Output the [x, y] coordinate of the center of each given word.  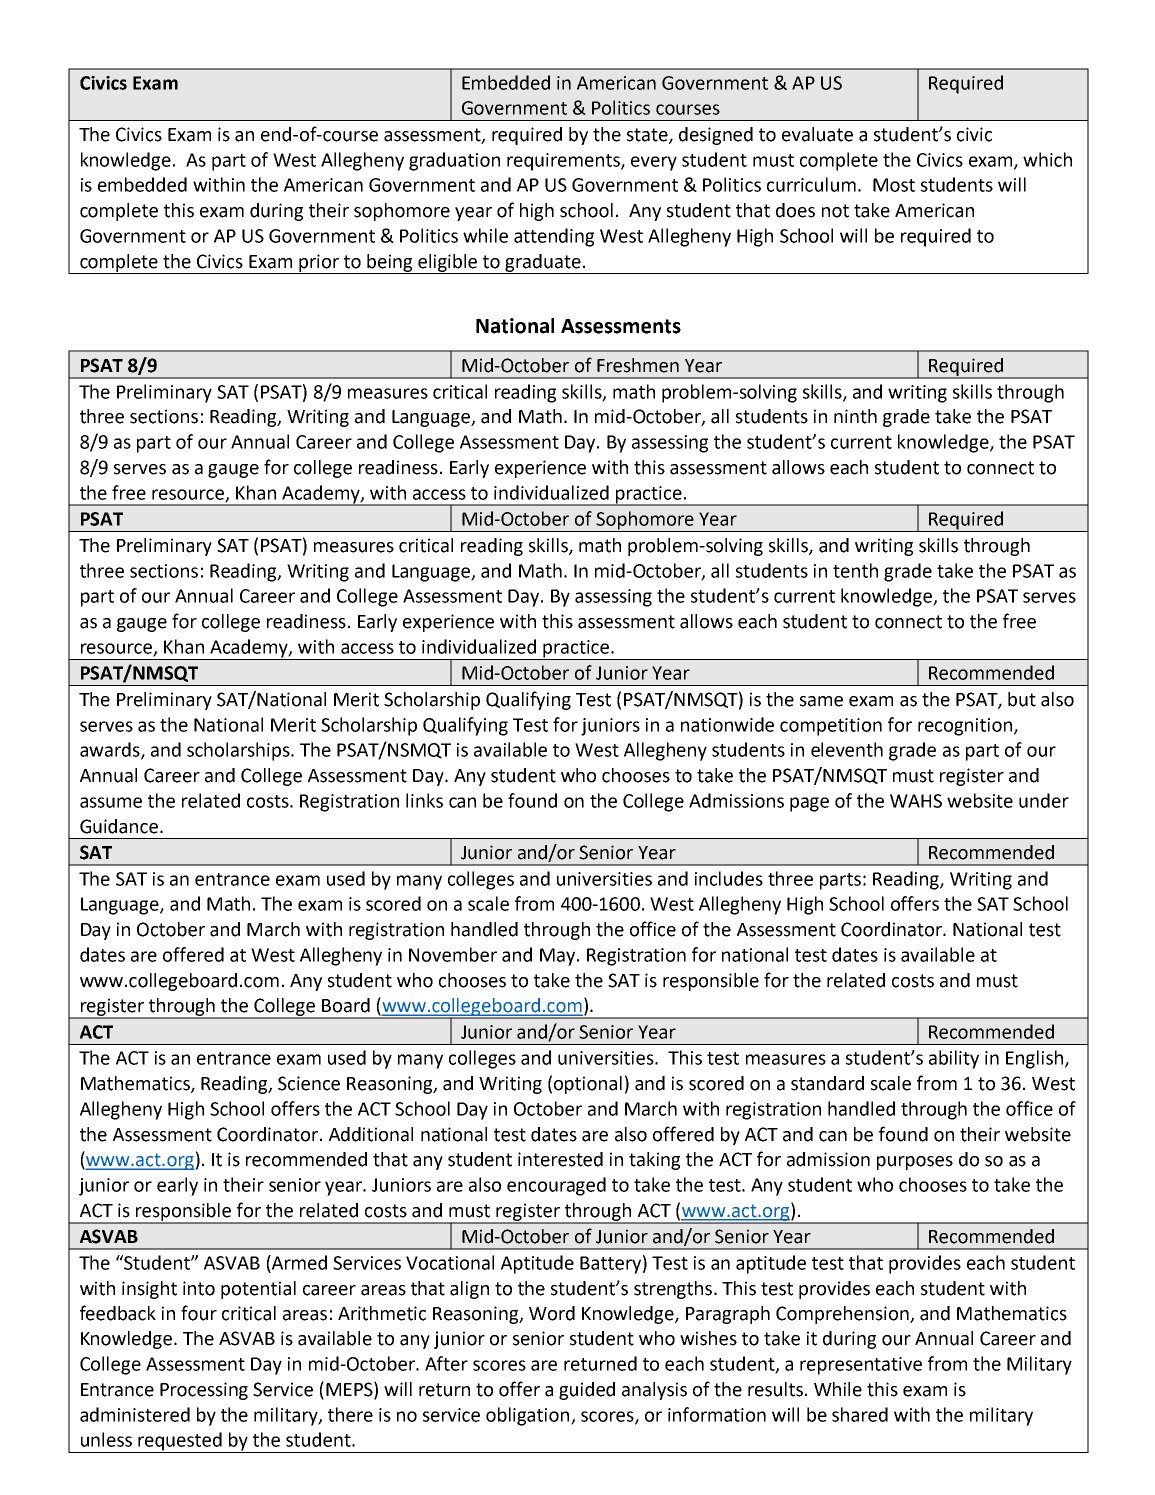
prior [319, 264]
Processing [204, 1391]
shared [860, 1414]
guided [587, 1391]
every [654, 163]
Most [894, 185]
